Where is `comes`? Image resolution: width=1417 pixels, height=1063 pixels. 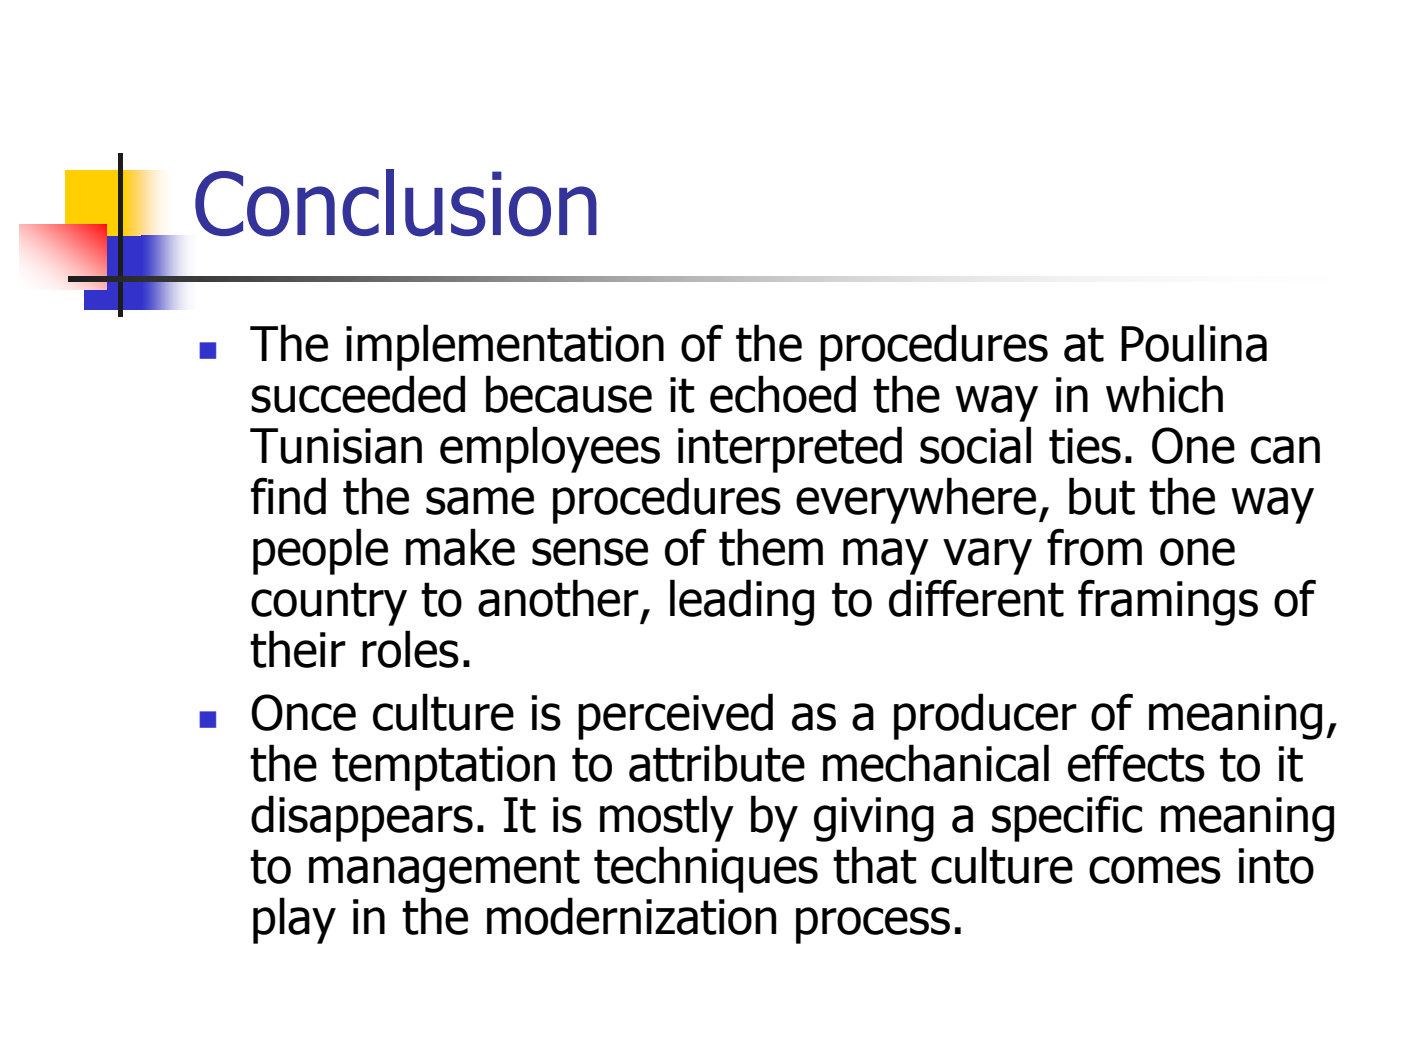
comes is located at coordinates (1155, 870).
